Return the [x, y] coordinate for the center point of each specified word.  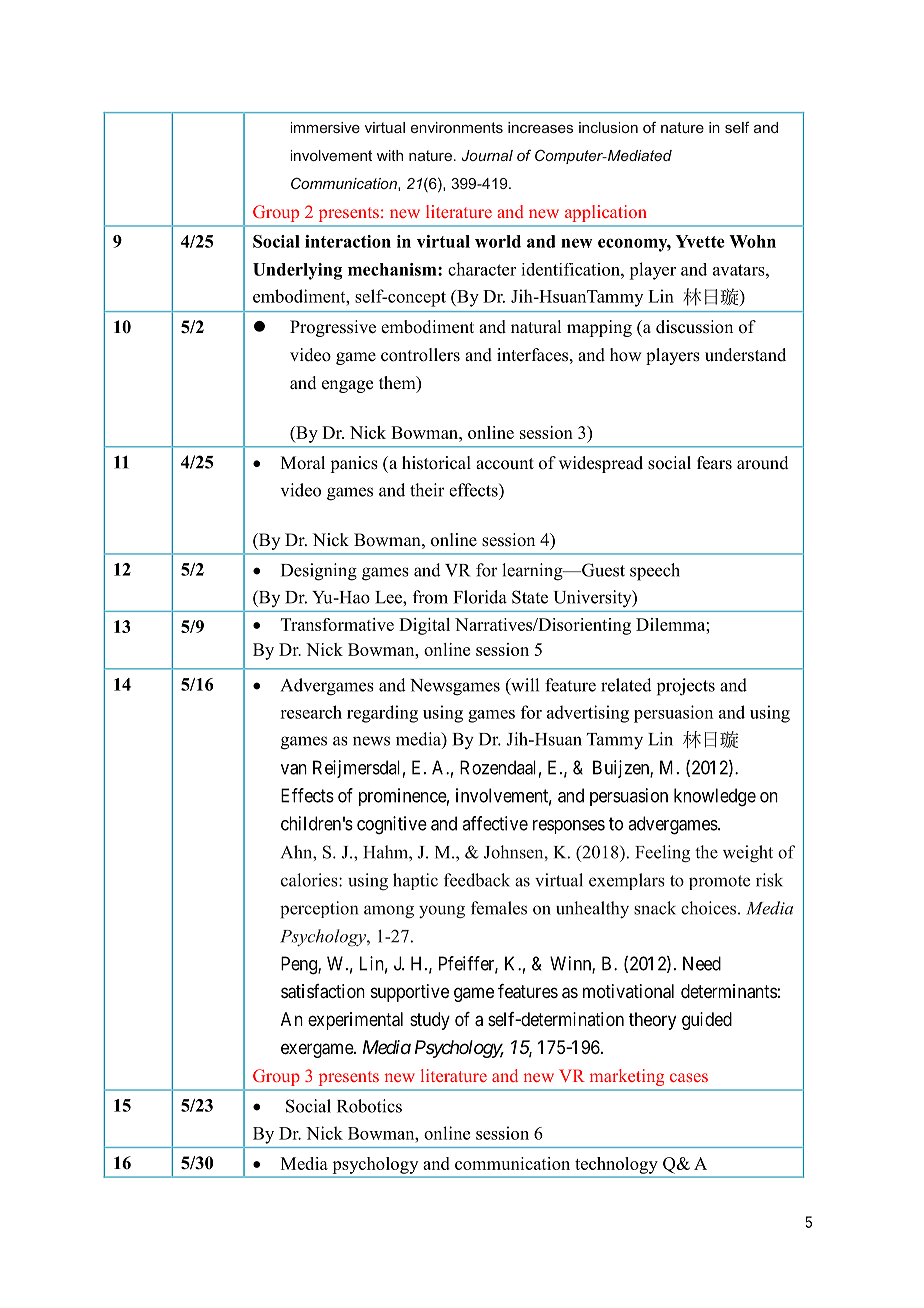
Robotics [369, 1106]
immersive [325, 127]
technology [616, 1165]
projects [686, 687]
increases [540, 127]
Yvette [700, 241]
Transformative [337, 624]
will [524, 686]
